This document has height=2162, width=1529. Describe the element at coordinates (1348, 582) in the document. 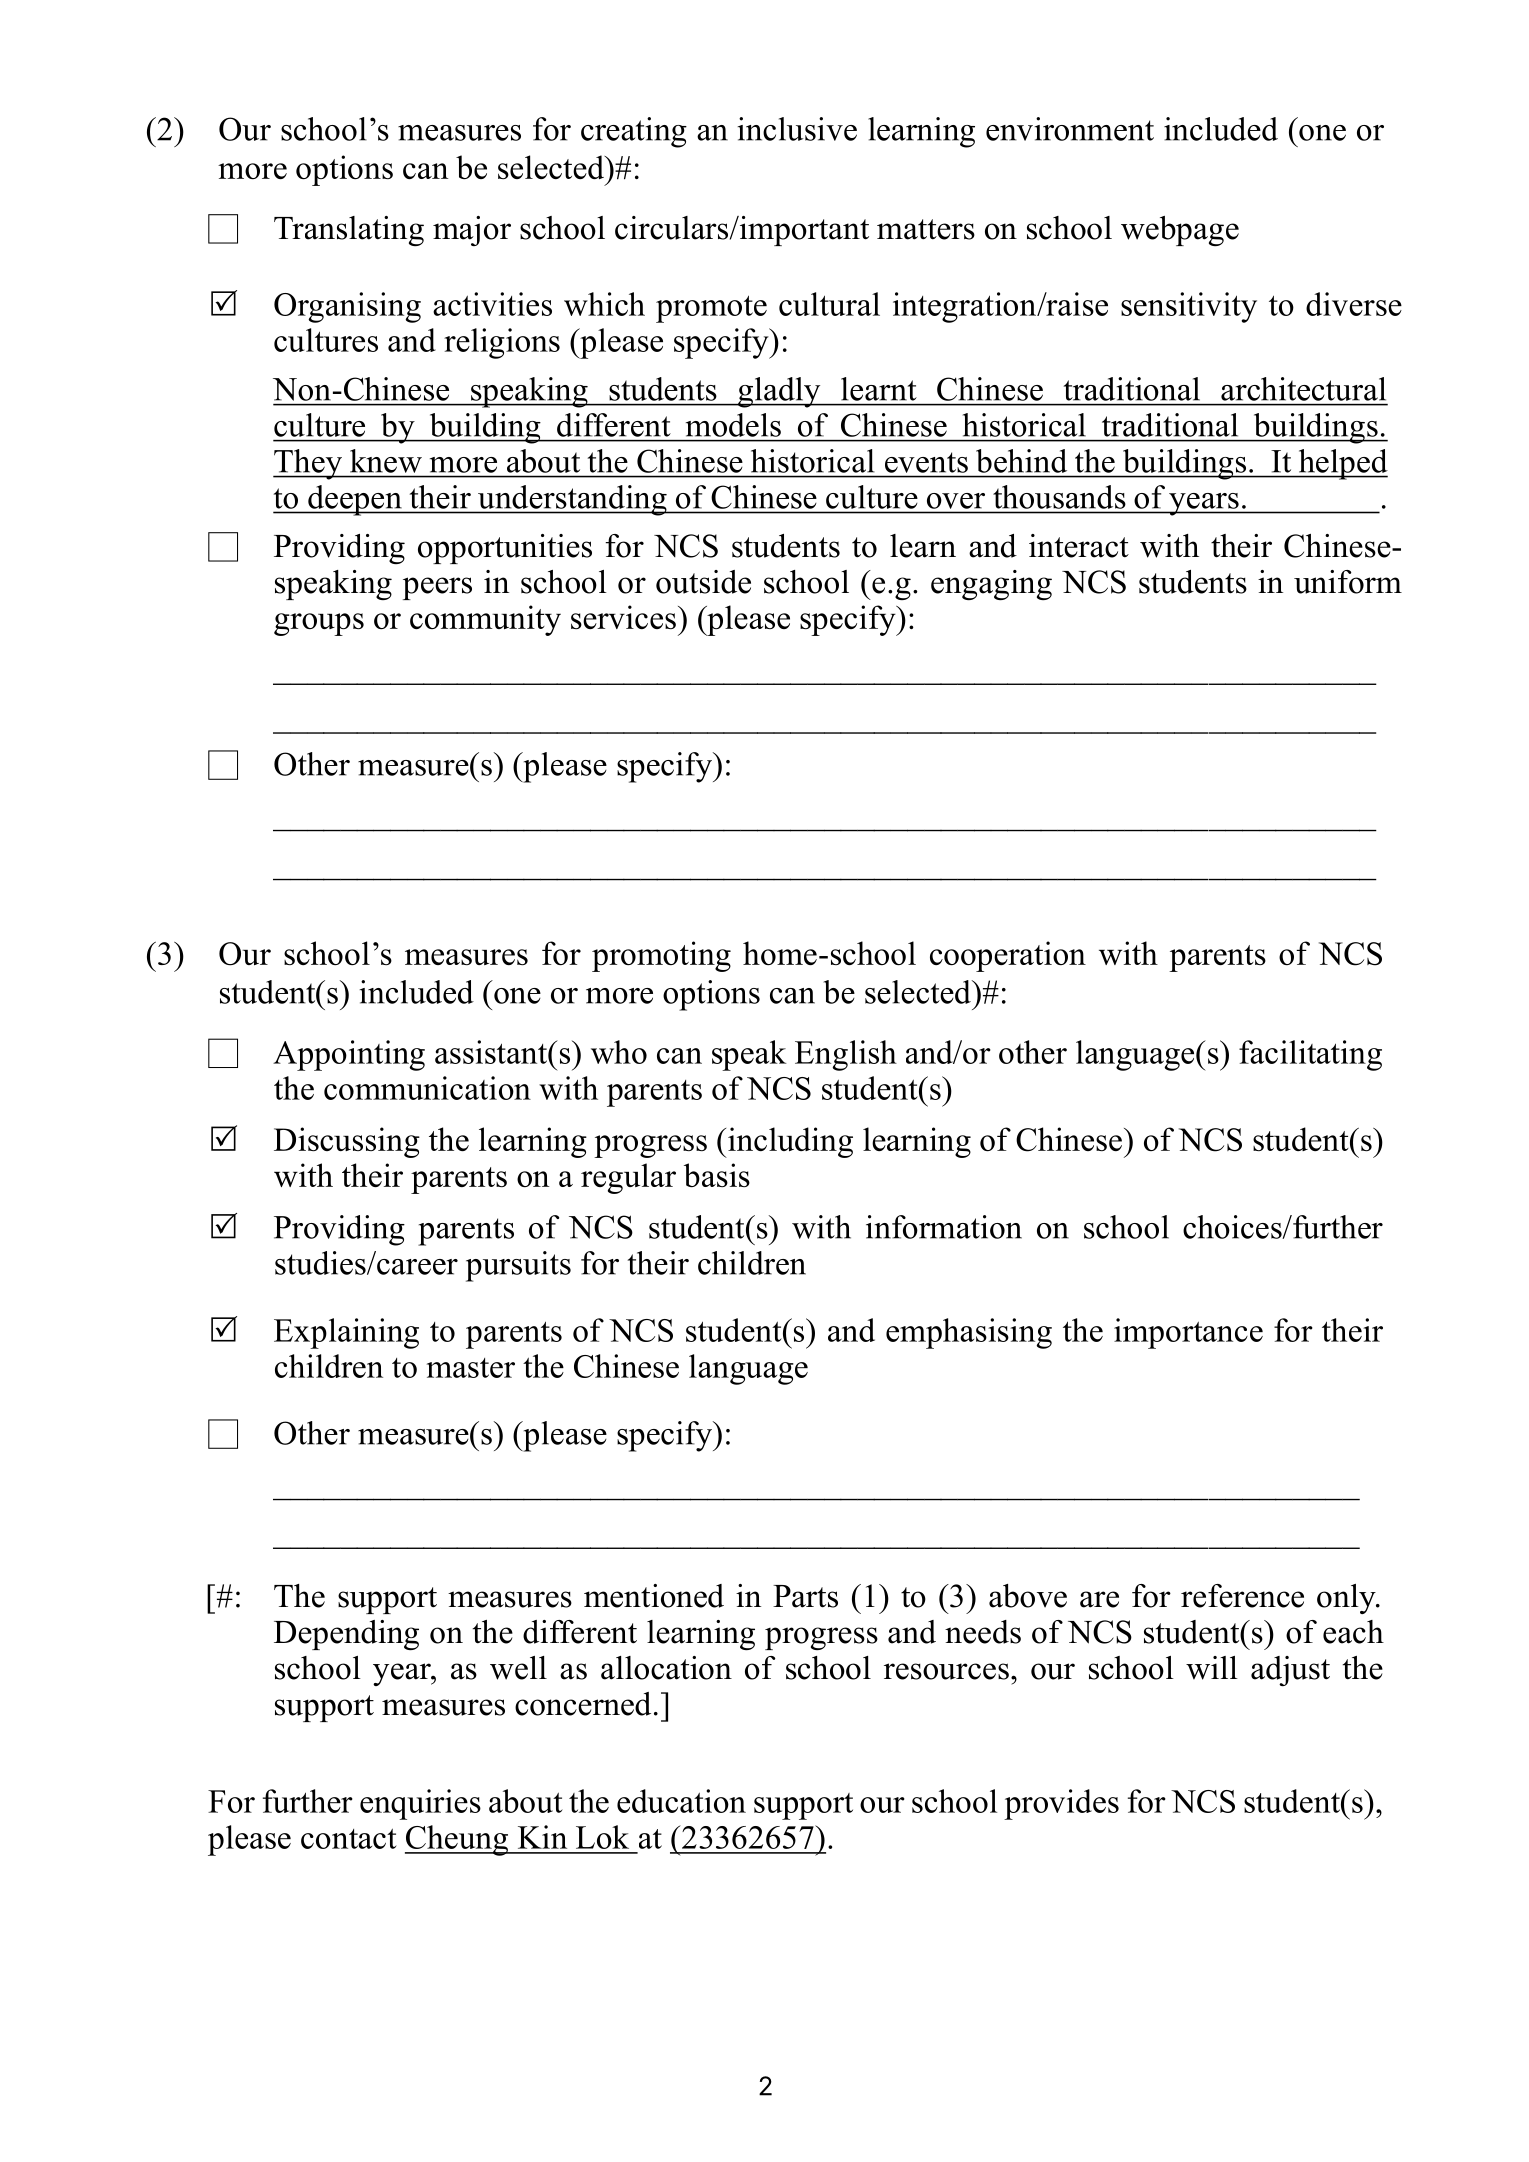

I see `uniform` at that location.
